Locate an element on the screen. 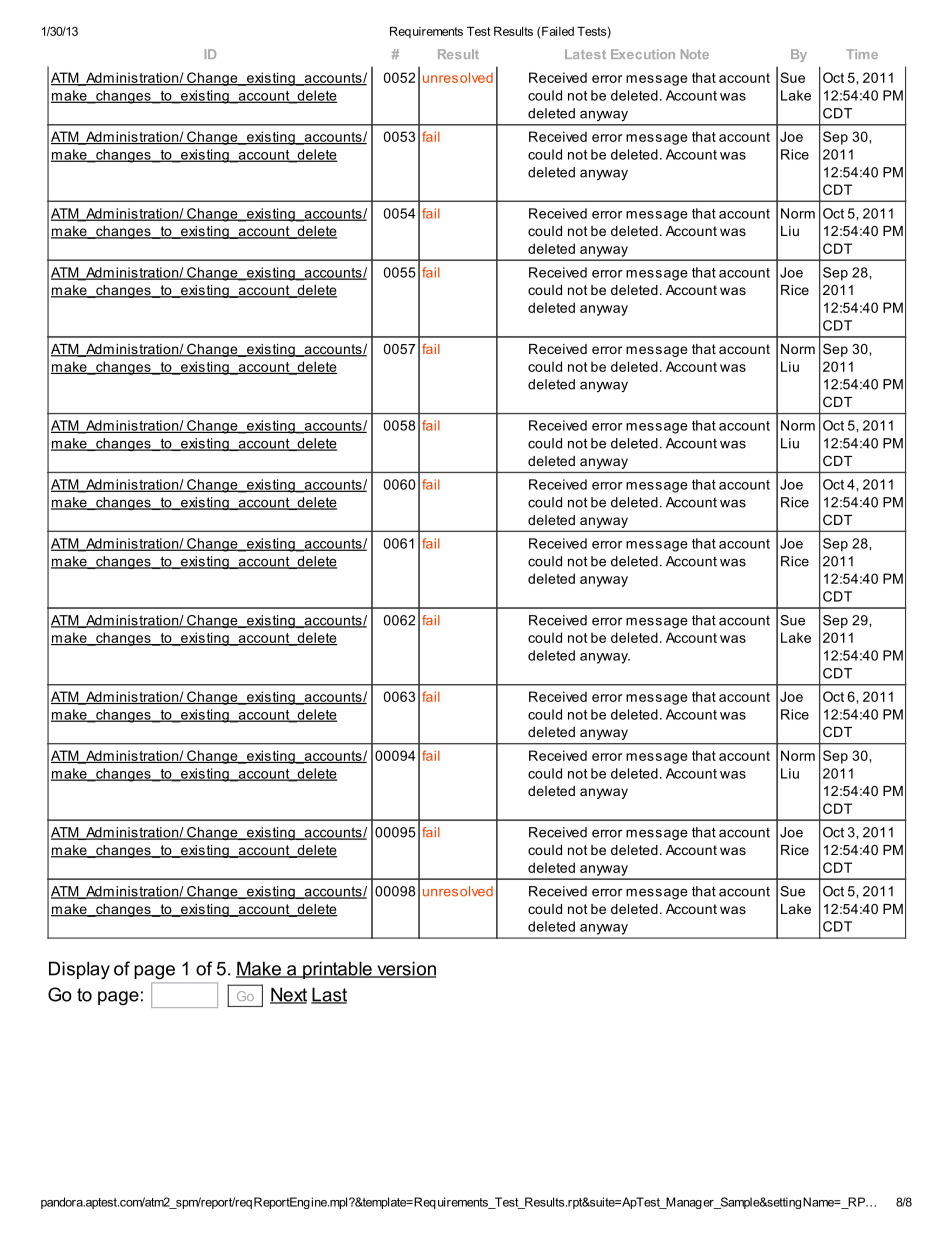  Time is located at coordinates (862, 54).
